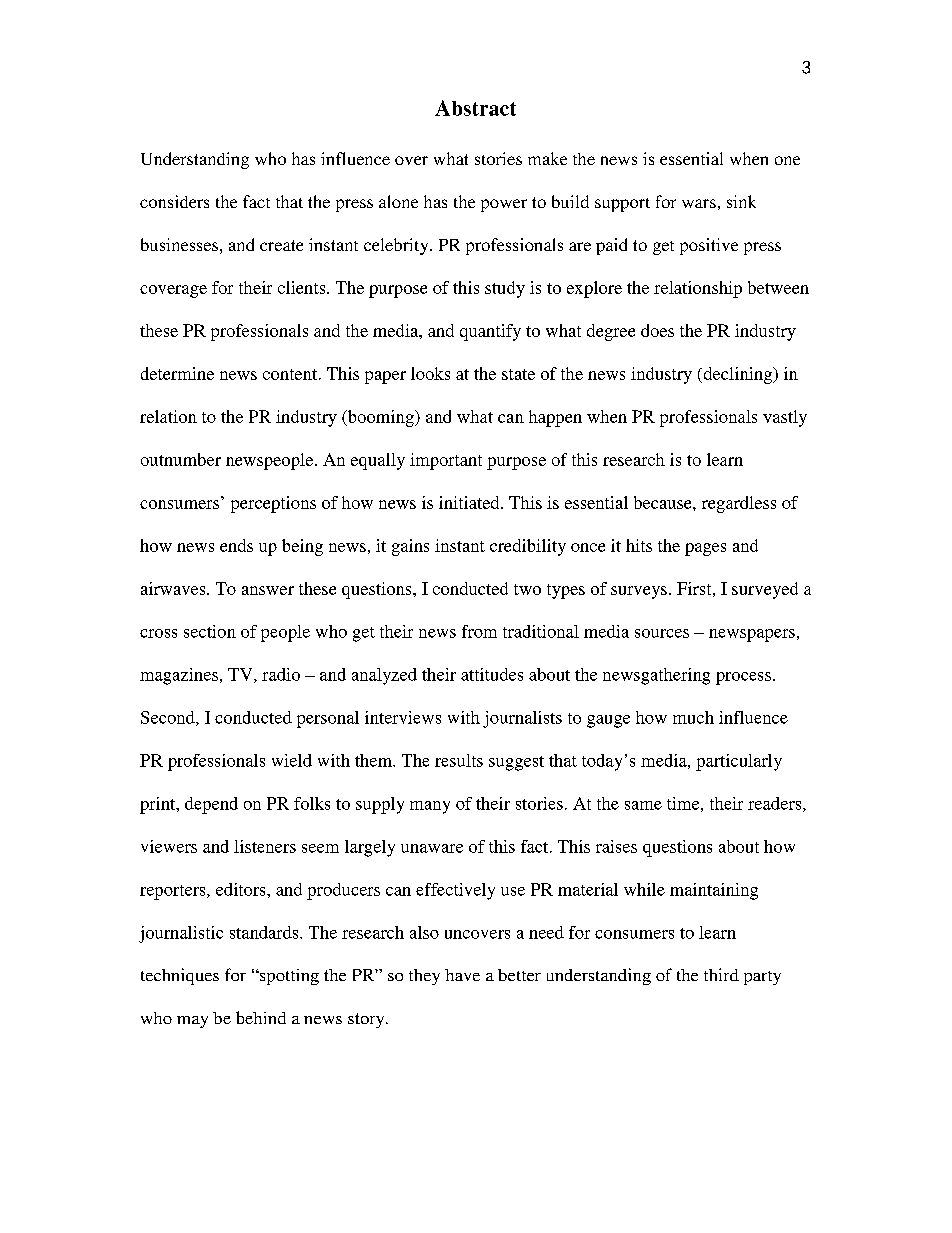  I want to click on Abstract, so click(475, 108).
